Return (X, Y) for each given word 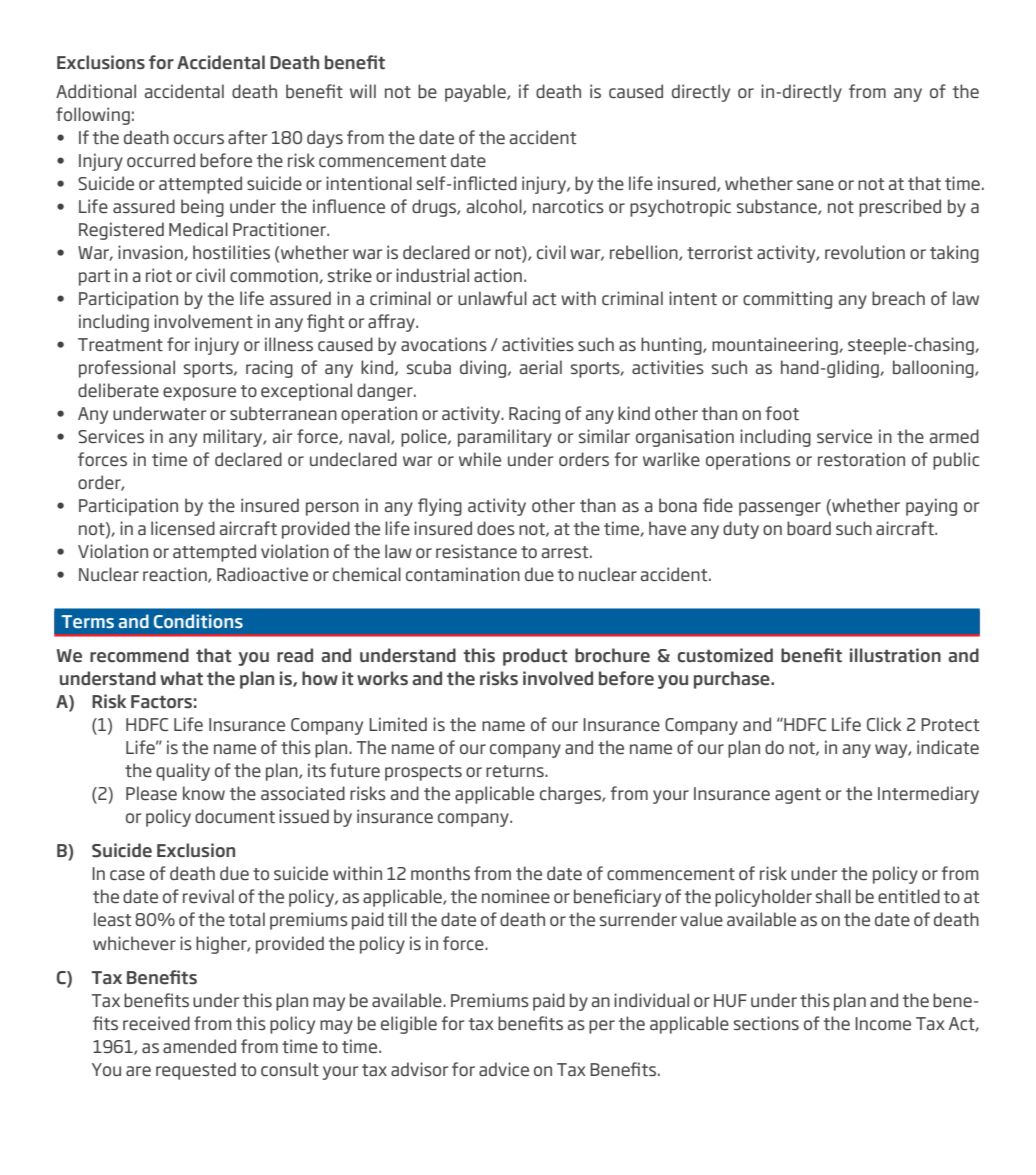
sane (815, 185)
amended (199, 1046)
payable (476, 93)
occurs (199, 139)
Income (883, 1023)
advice (504, 1069)
